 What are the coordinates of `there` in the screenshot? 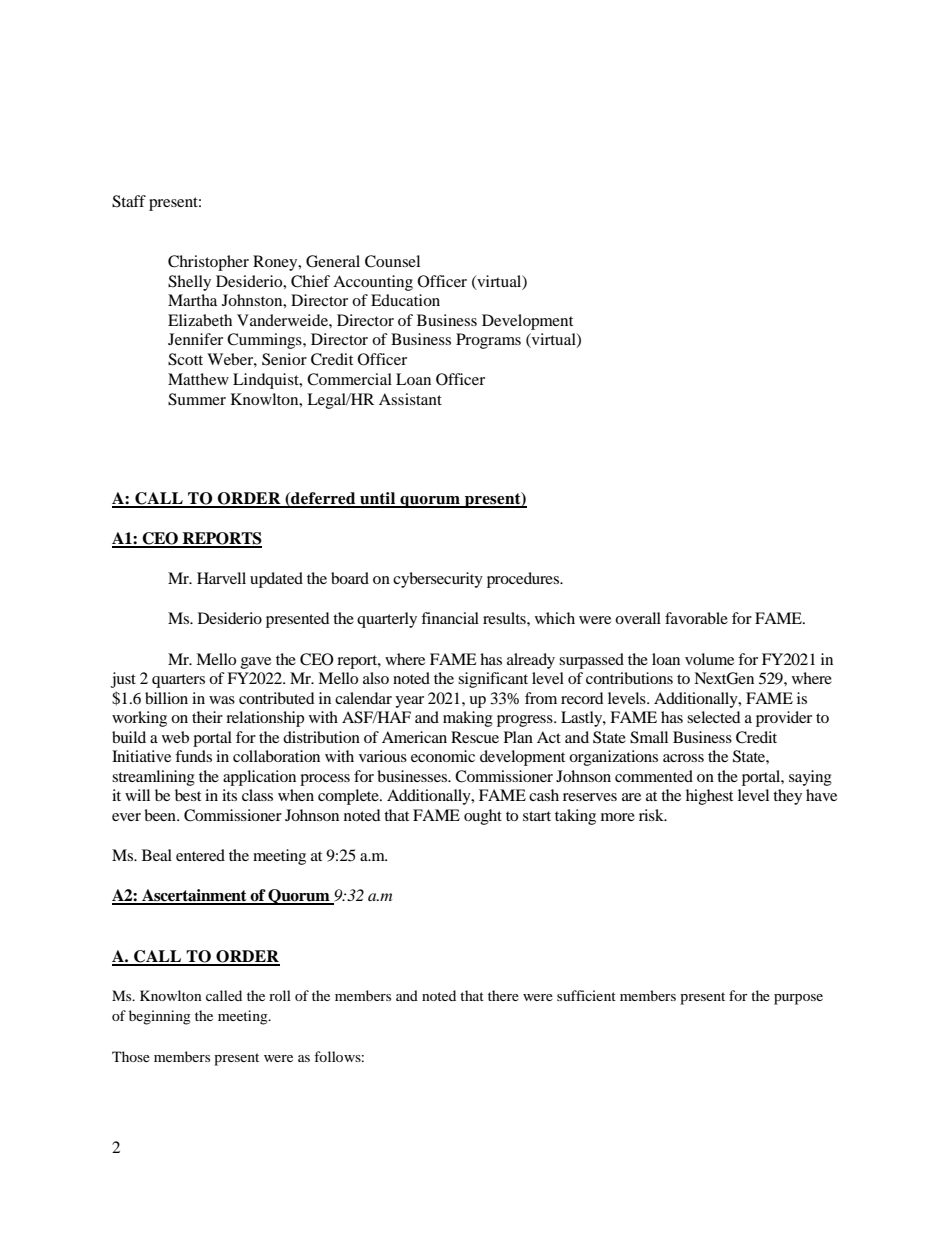 It's located at (503, 995).
